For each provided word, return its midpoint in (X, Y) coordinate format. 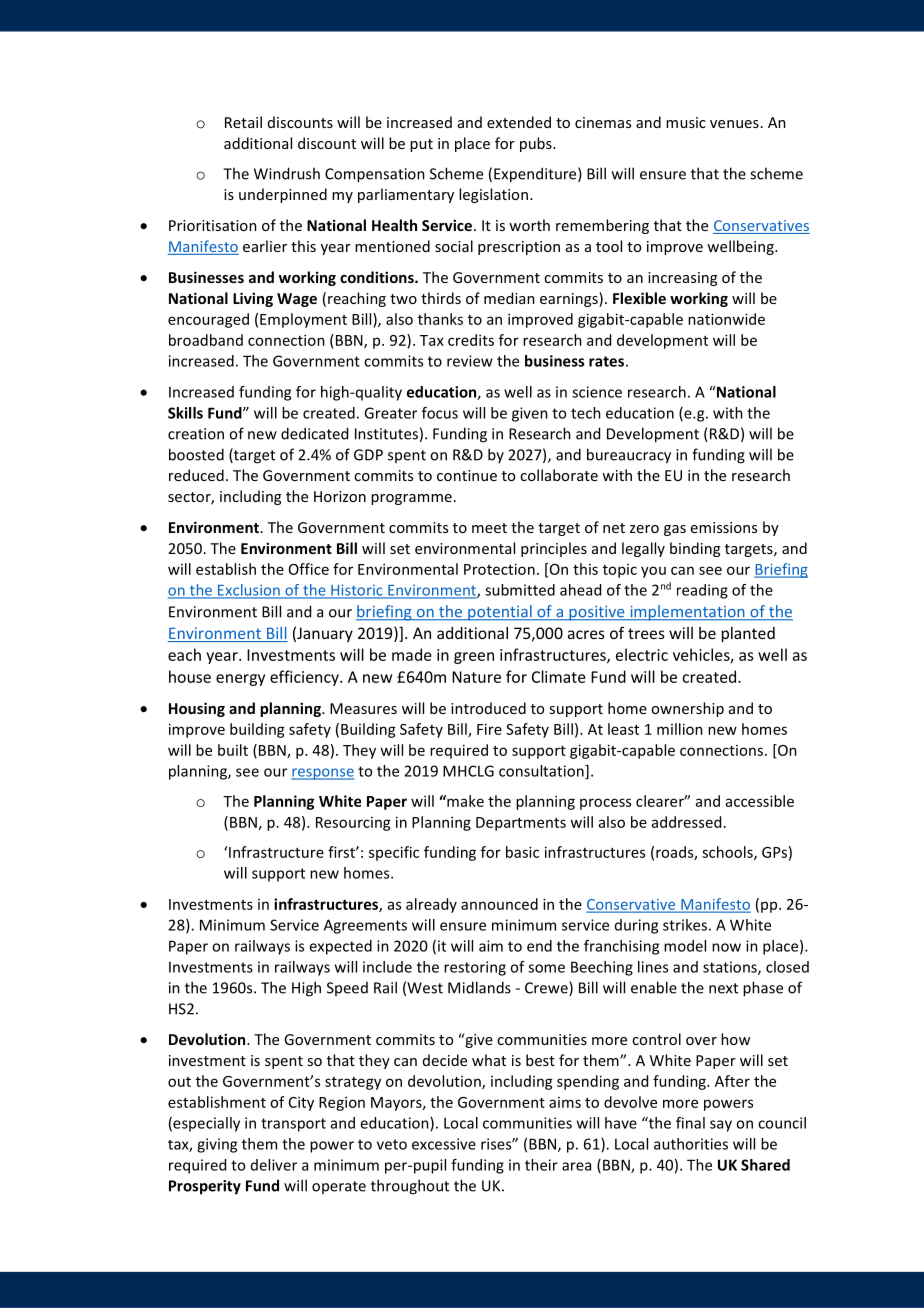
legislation (493, 195)
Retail (243, 122)
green (474, 658)
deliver (274, 1165)
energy (240, 680)
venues (734, 124)
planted (748, 634)
